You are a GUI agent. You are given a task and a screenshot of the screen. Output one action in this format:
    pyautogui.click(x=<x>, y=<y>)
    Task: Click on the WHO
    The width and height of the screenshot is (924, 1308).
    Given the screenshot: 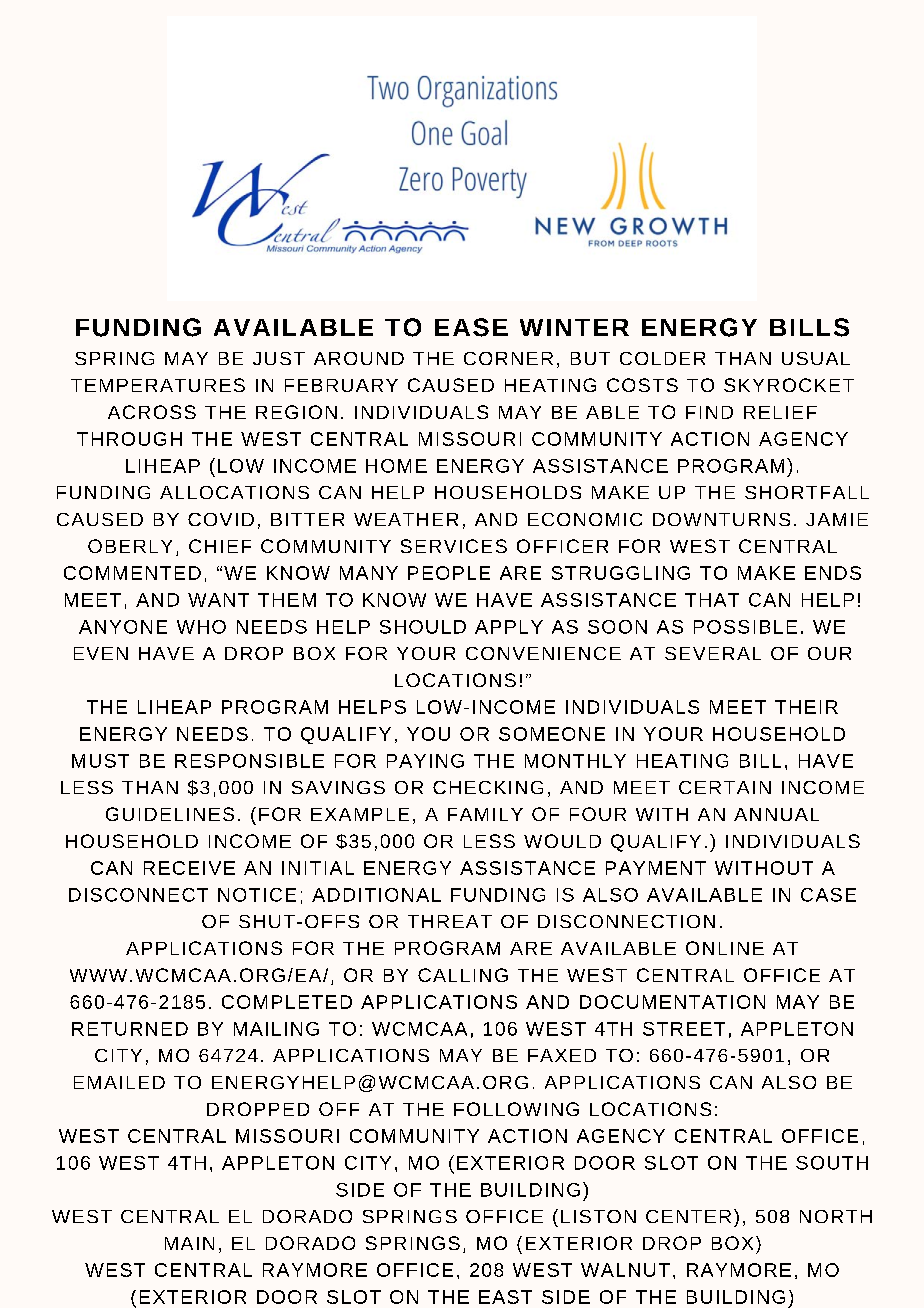 What is the action you would take?
    pyautogui.click(x=201, y=627)
